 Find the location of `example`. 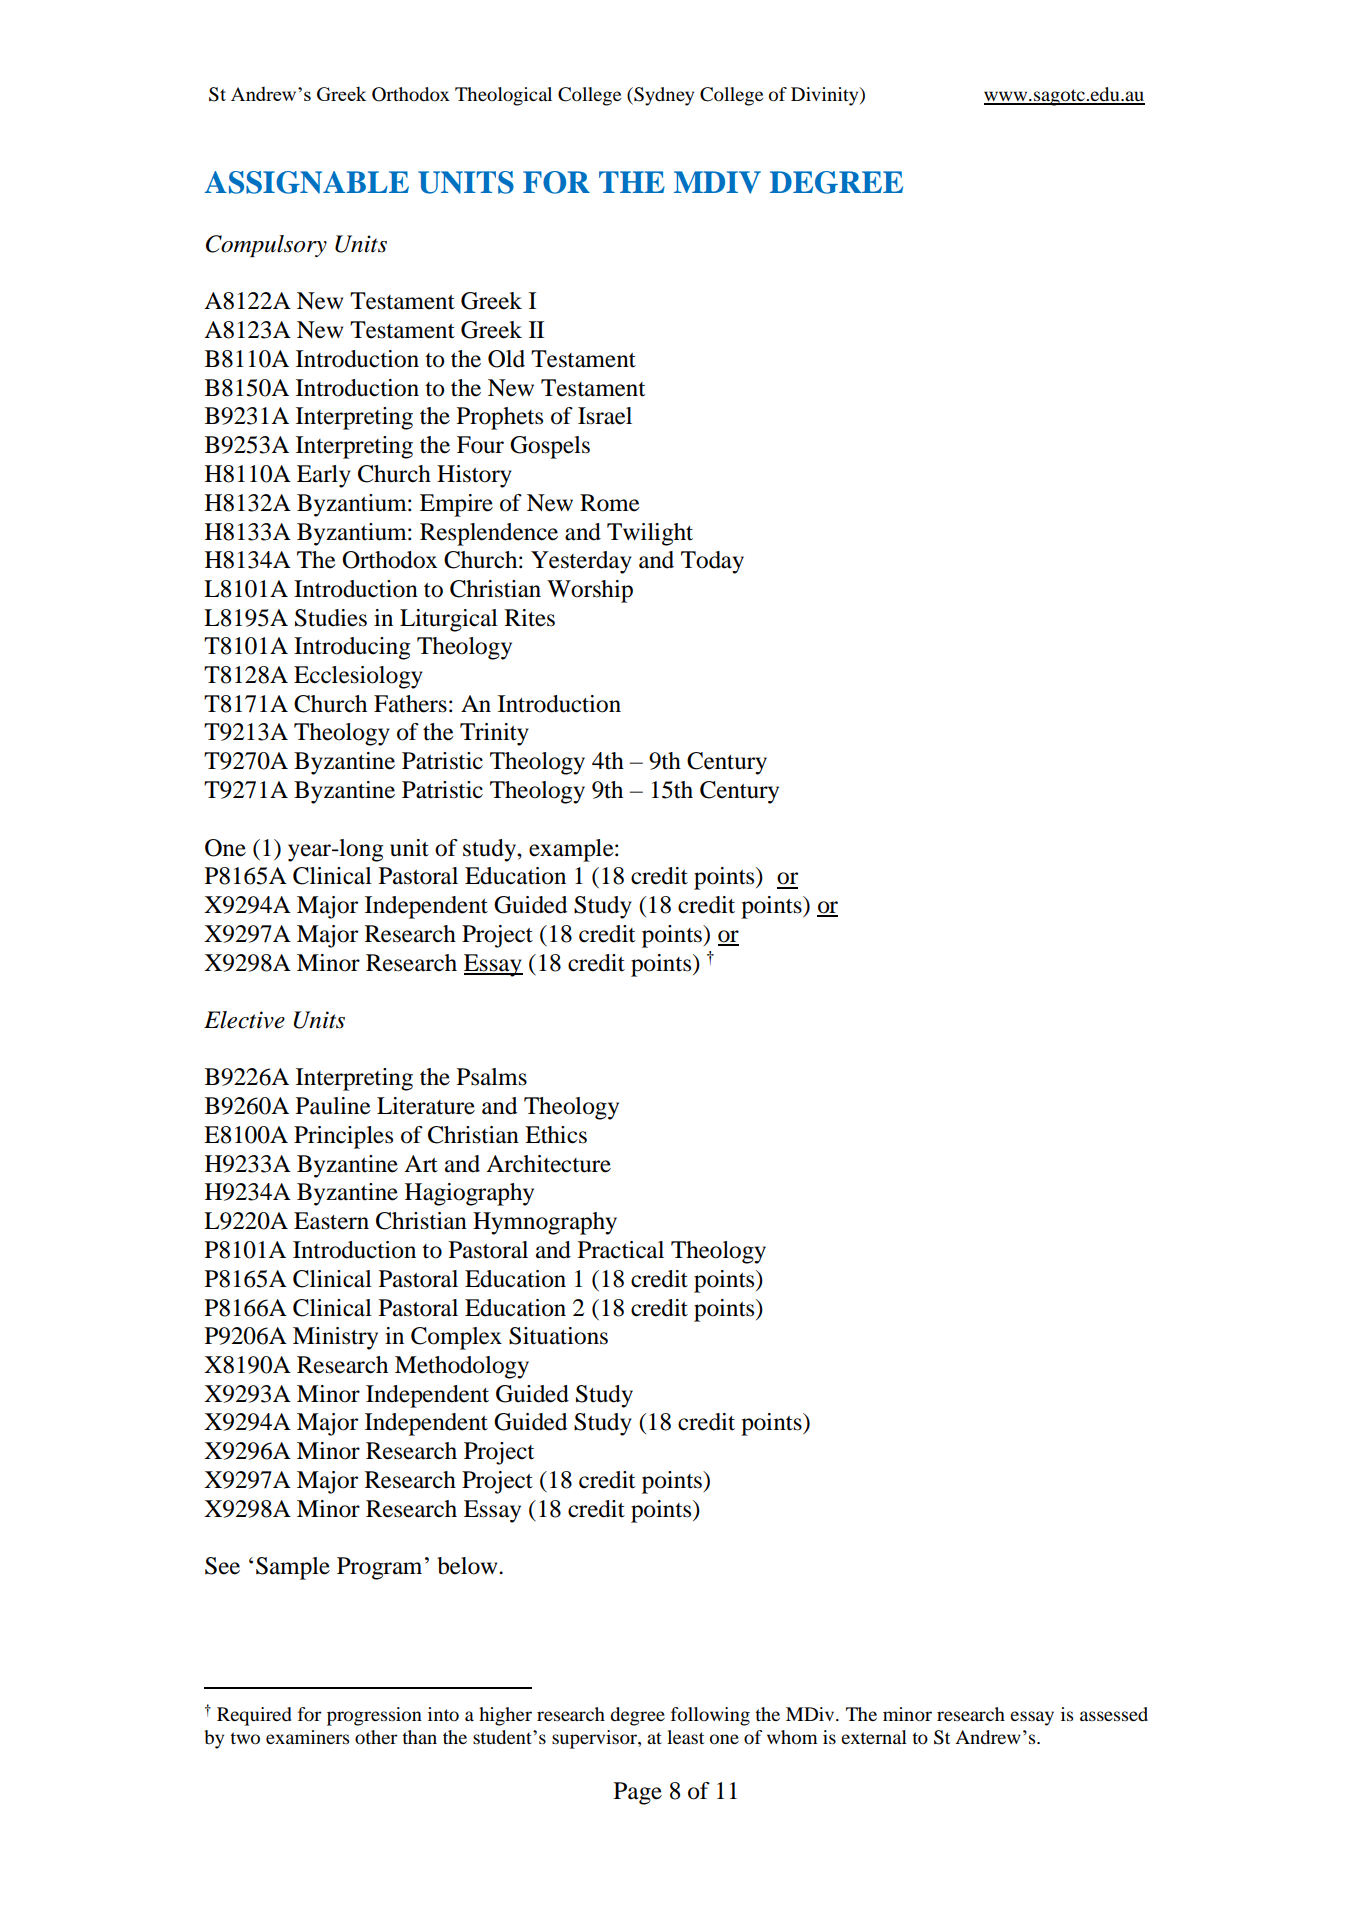

example is located at coordinates (572, 850).
